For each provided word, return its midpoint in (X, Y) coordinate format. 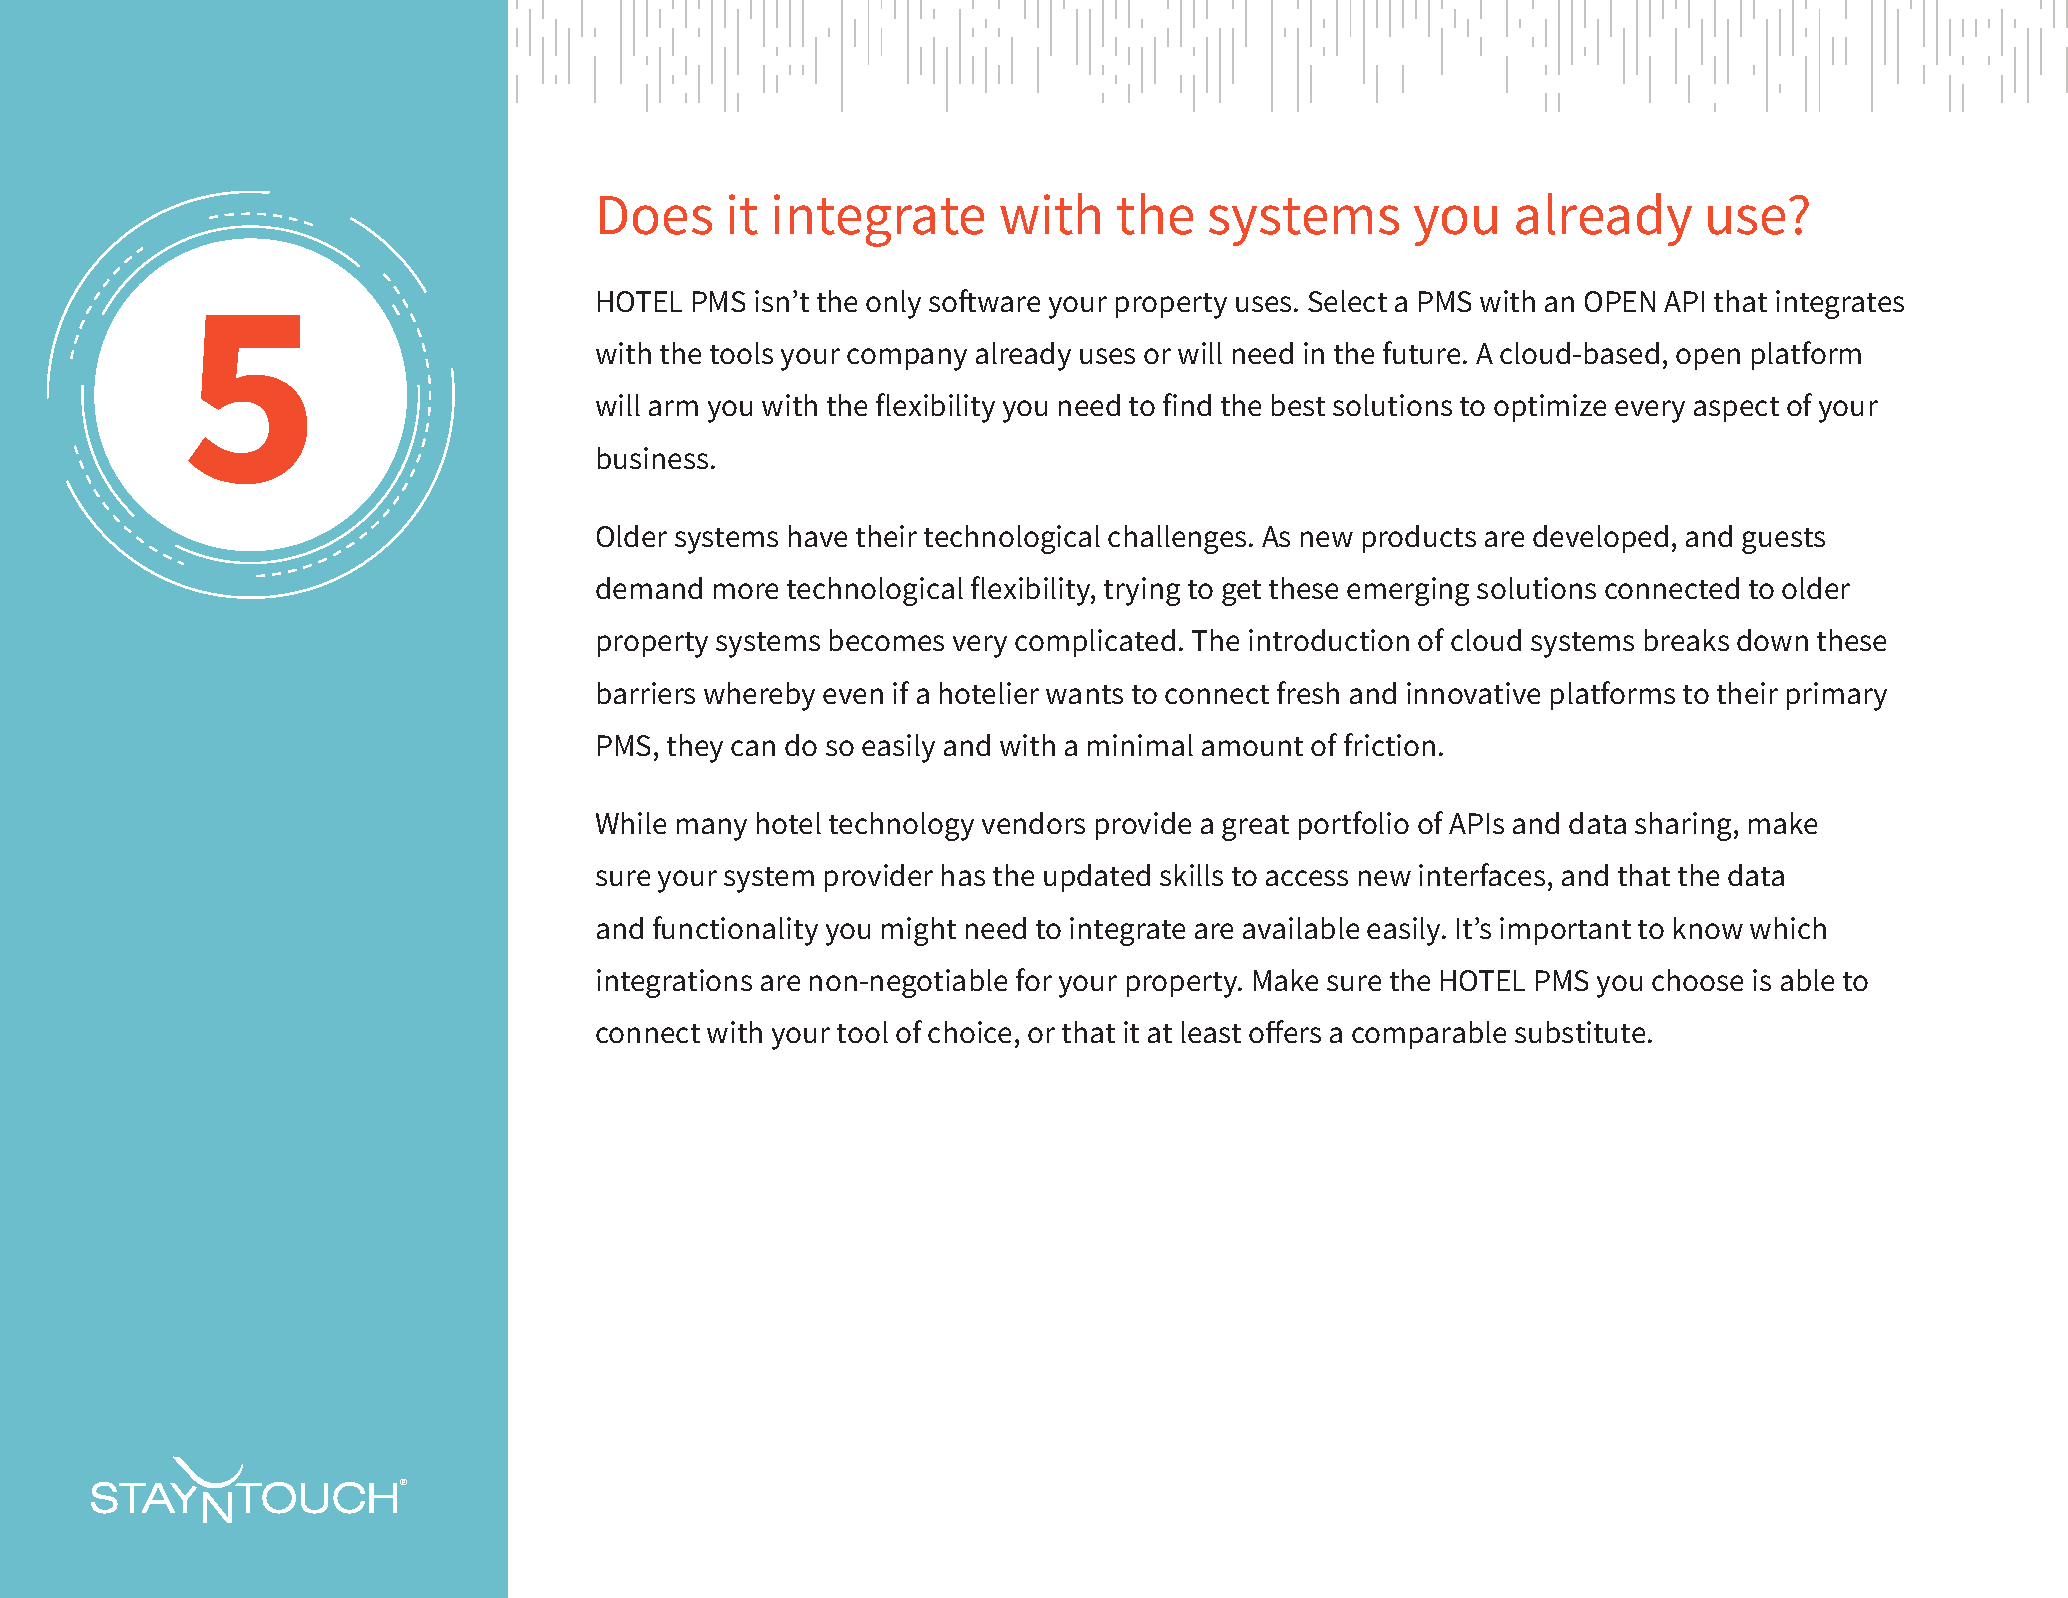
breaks (1687, 640)
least (1211, 1032)
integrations (674, 983)
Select (1347, 301)
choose (1697, 980)
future (1421, 352)
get (1241, 593)
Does (656, 215)
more (746, 591)
